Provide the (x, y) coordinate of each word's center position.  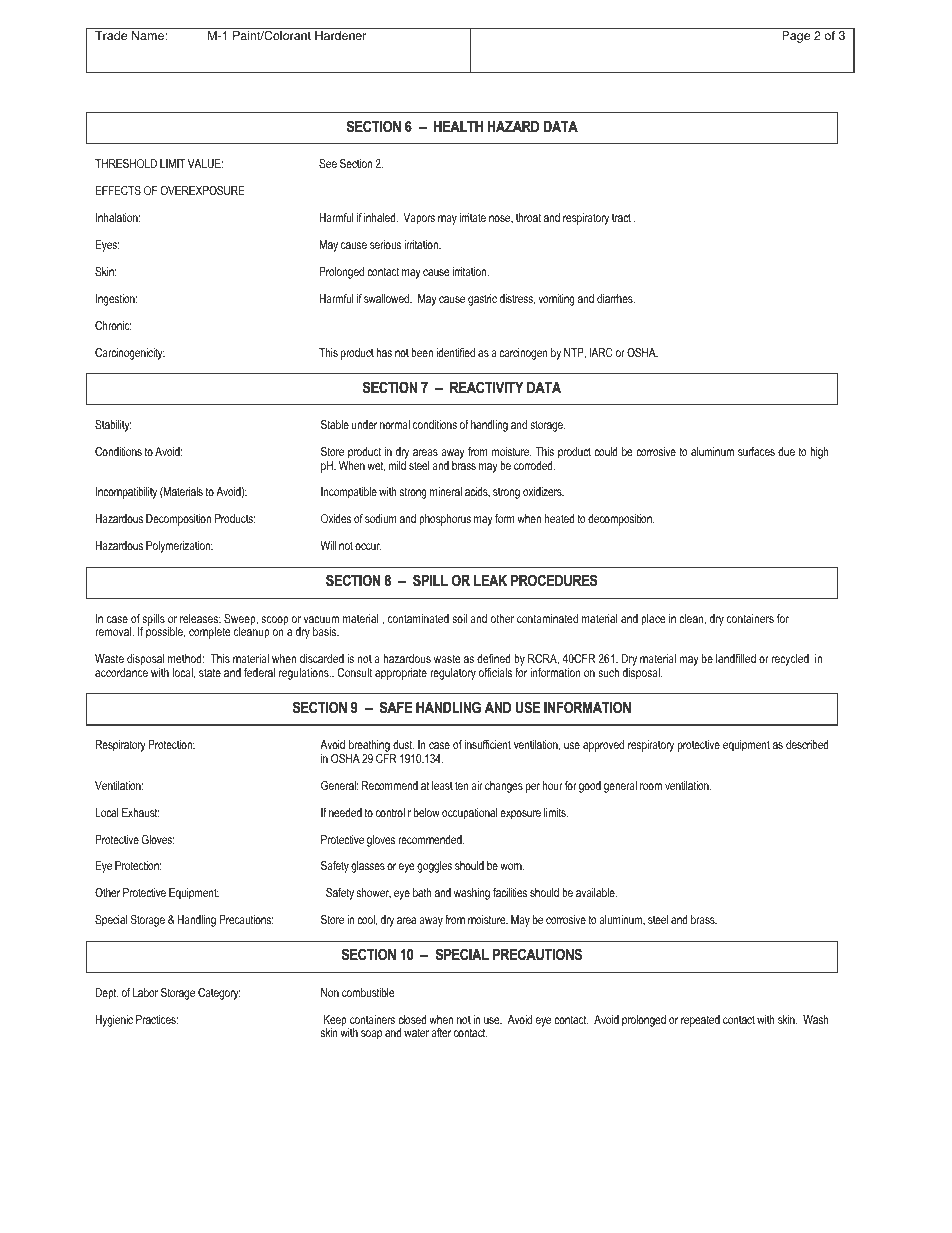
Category (219, 994)
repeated (700, 1021)
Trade (111, 36)
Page (796, 37)
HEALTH (458, 126)
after (441, 1032)
